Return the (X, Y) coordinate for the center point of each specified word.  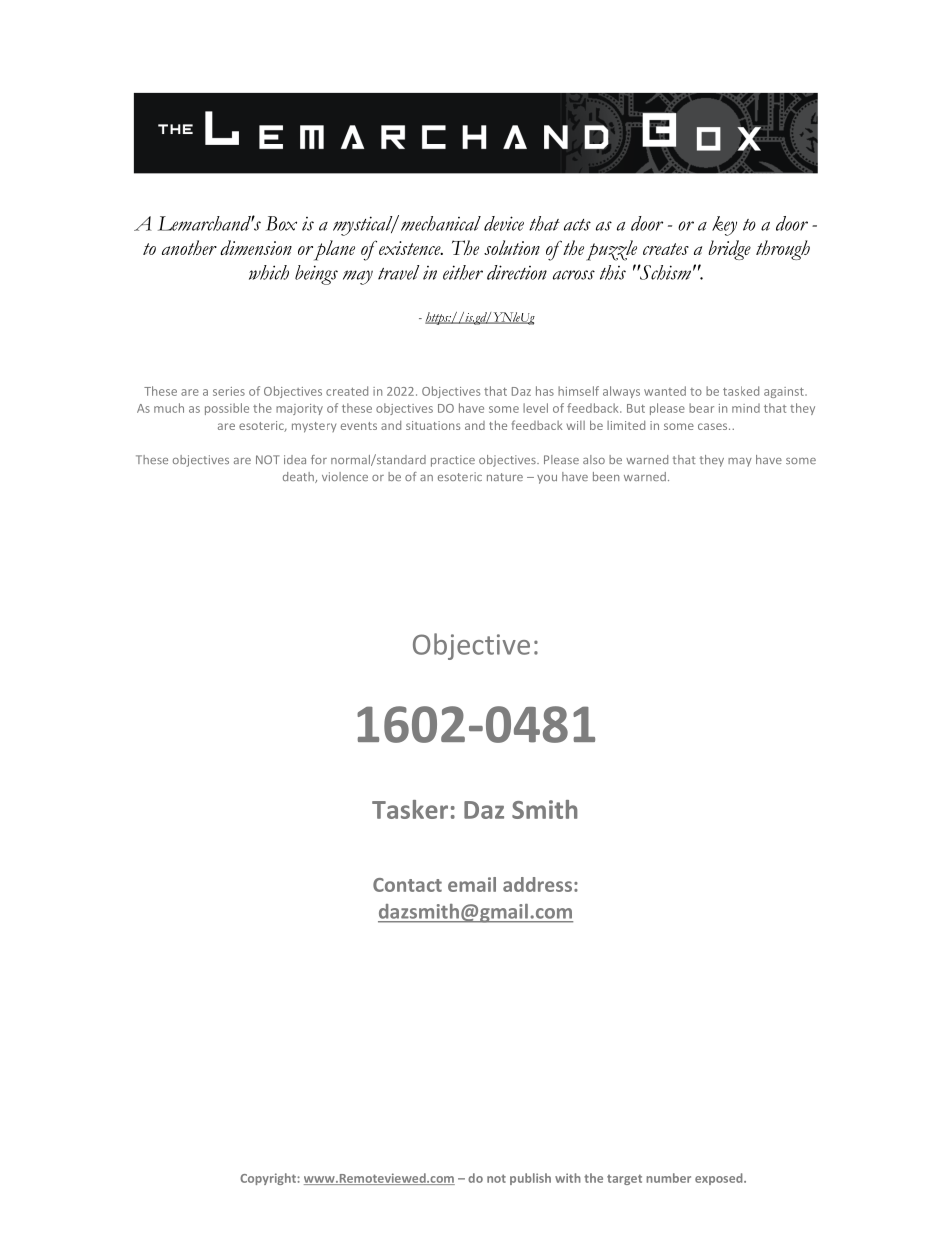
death (299, 477)
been (606, 476)
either (463, 272)
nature (505, 477)
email (472, 884)
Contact (407, 885)
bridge (729, 250)
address (537, 884)
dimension (256, 247)
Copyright (269, 1179)
